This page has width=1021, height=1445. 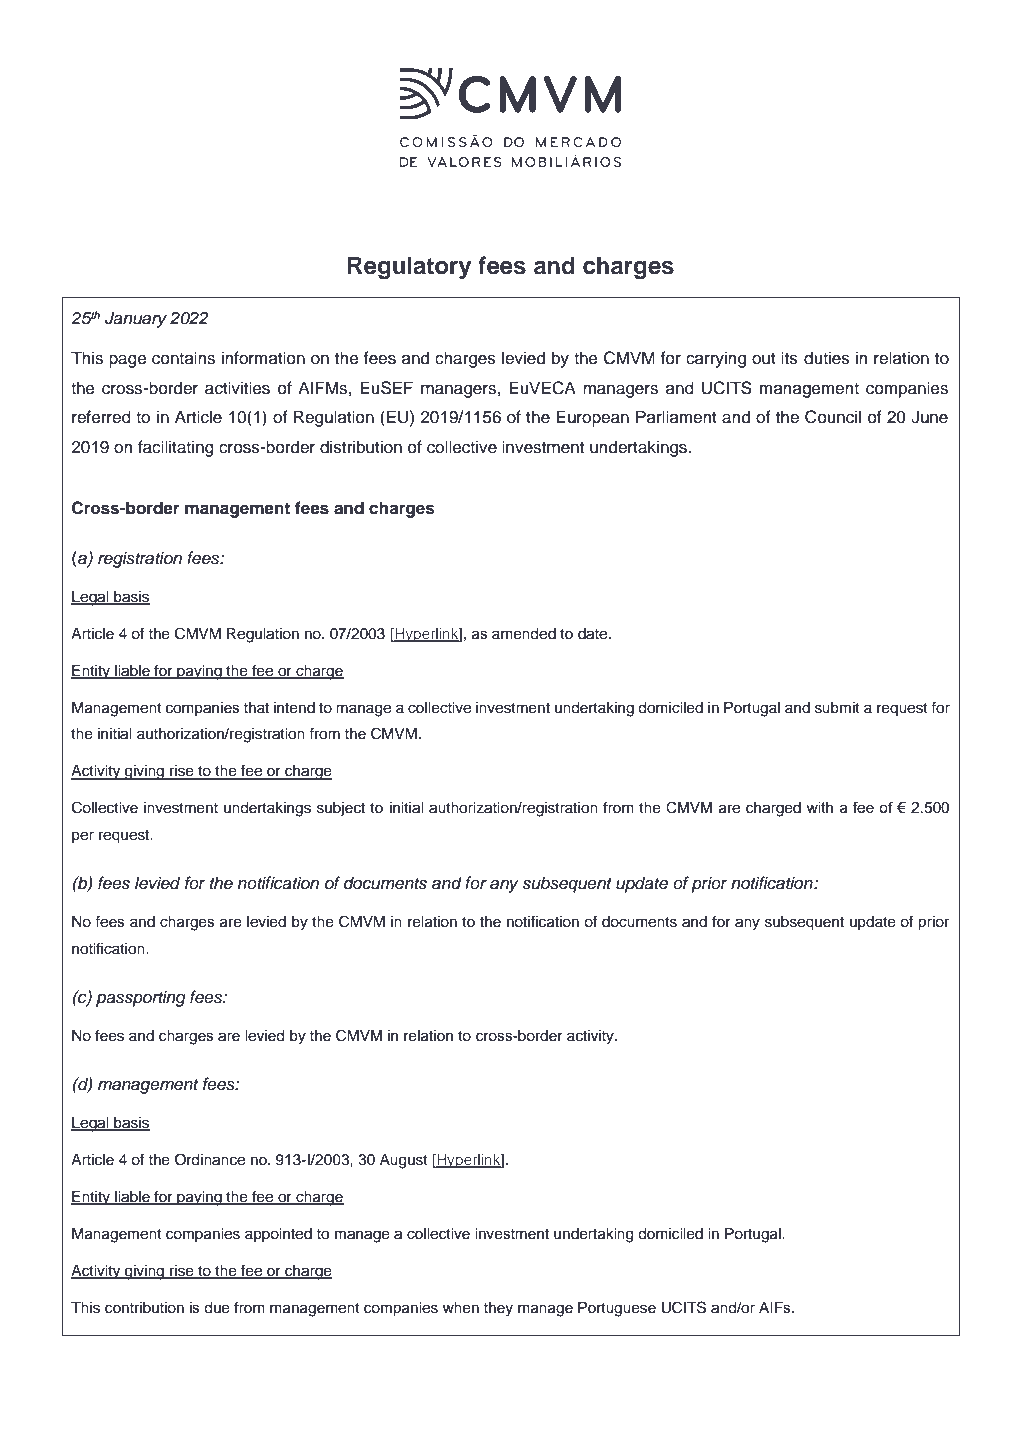 What do you see at coordinates (498, 1309) in the page?
I see `they` at bounding box center [498, 1309].
